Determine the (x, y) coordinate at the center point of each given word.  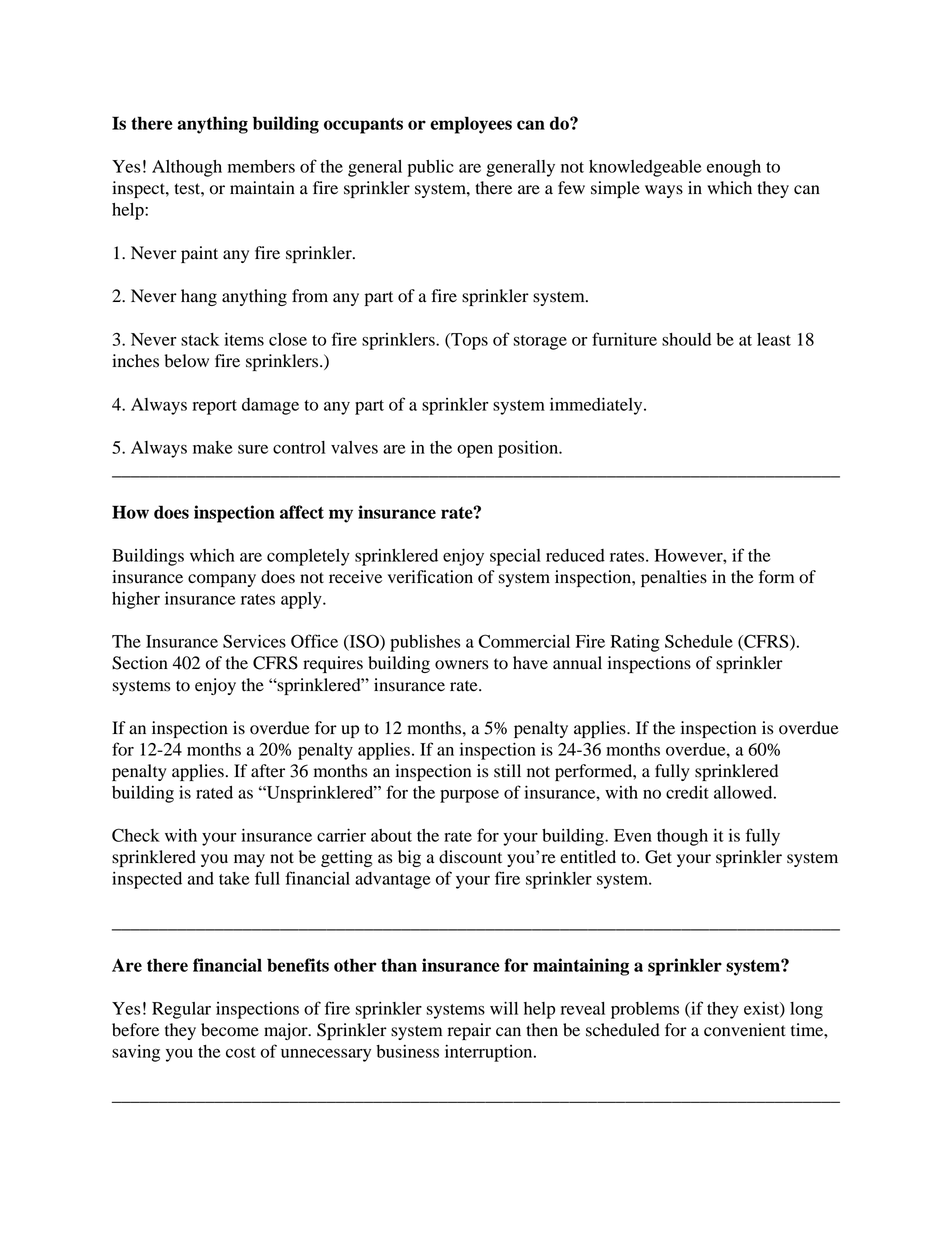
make (212, 447)
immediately (597, 406)
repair (469, 1031)
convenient (745, 1030)
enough (734, 168)
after (268, 771)
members (261, 166)
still (507, 771)
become (230, 1030)
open (475, 451)
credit (687, 792)
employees (471, 125)
